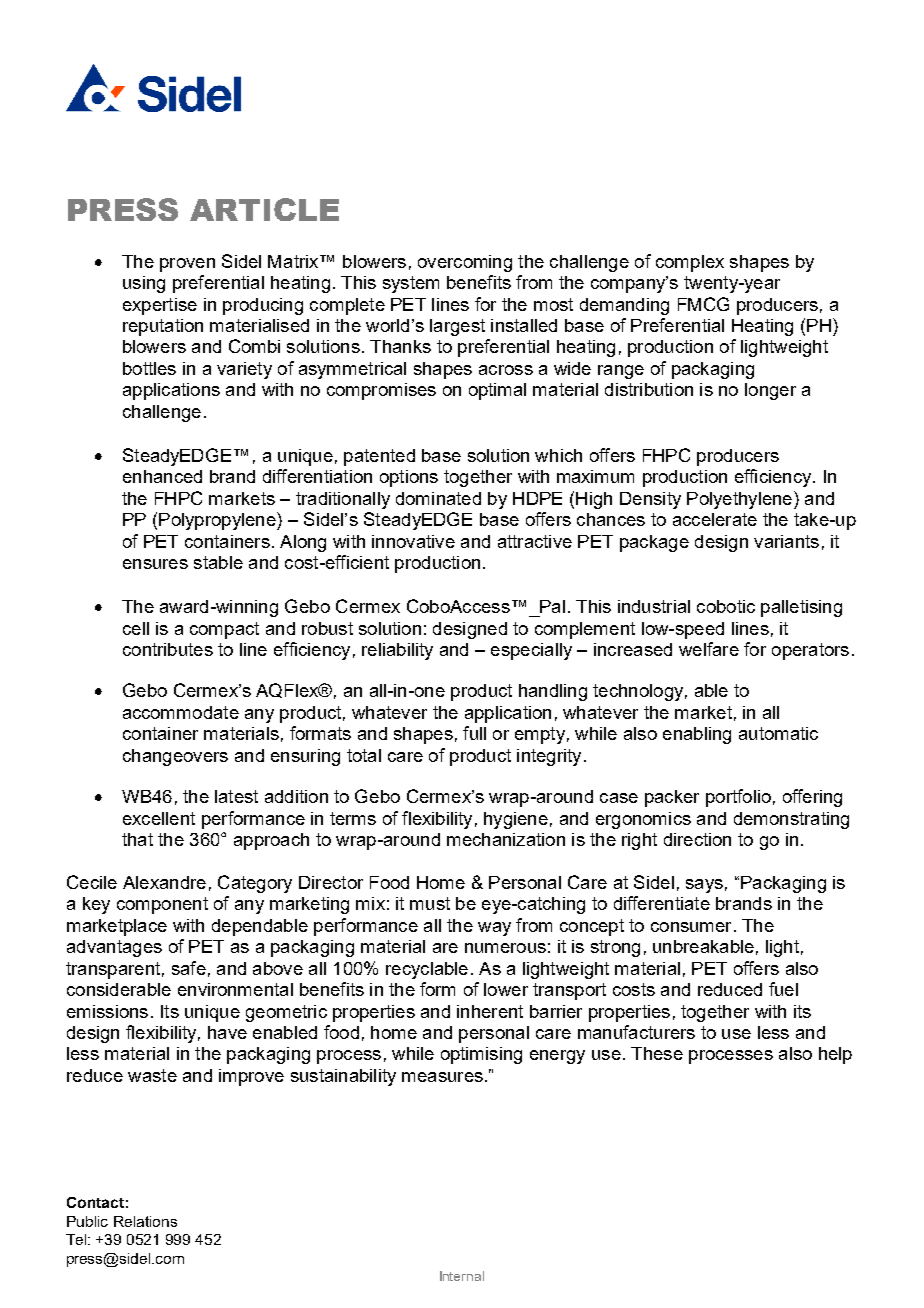  What do you see at coordinates (786, 541) in the image?
I see `variants` at bounding box center [786, 541].
